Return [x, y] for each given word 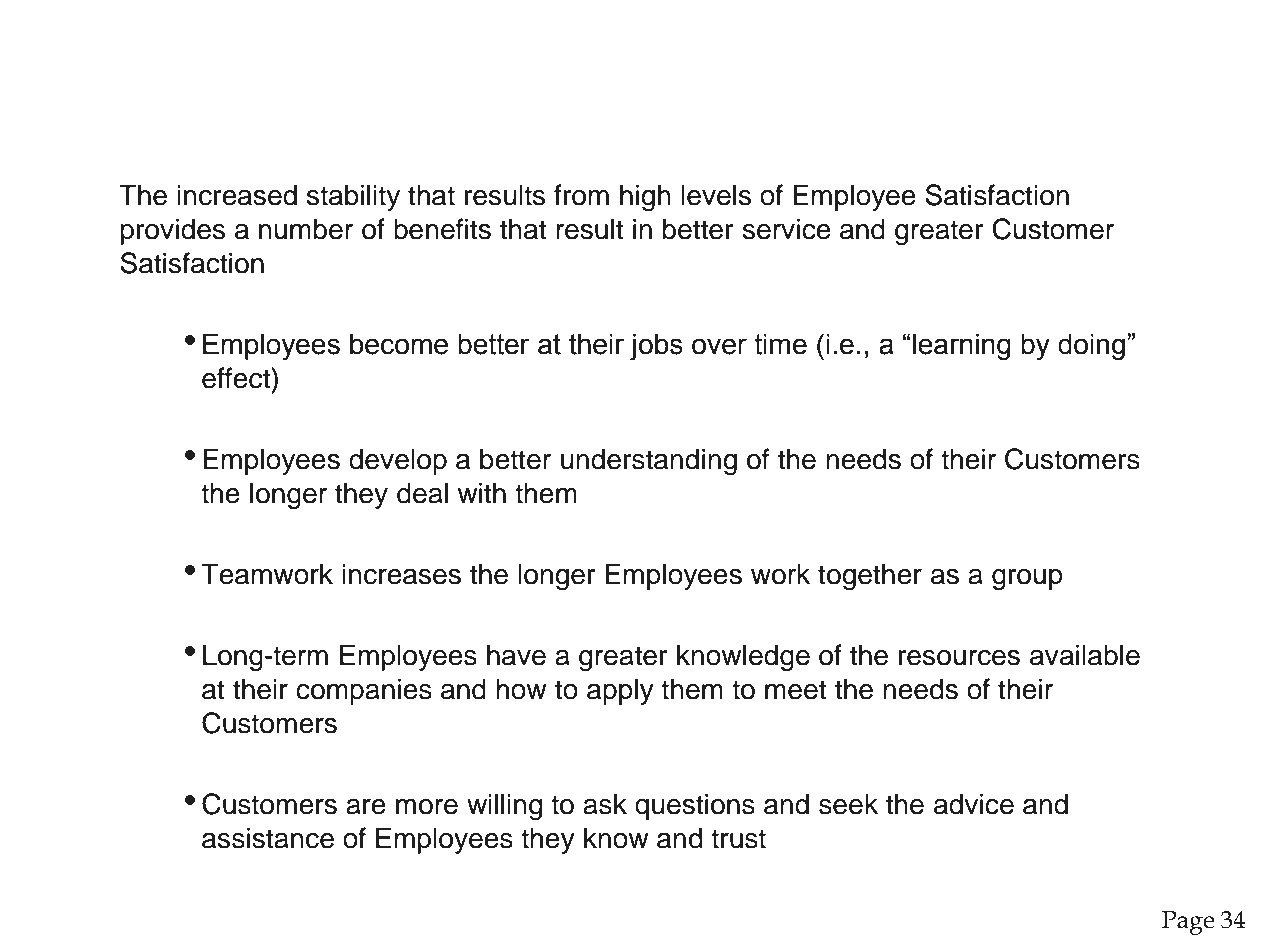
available [1085, 655]
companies [364, 691]
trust [738, 839]
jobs [656, 346]
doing [1091, 346]
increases [401, 574]
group [1027, 580]
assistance [268, 838]
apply [620, 691]
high [645, 197]
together [870, 577]
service [787, 229]
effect [237, 378]
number [306, 229]
